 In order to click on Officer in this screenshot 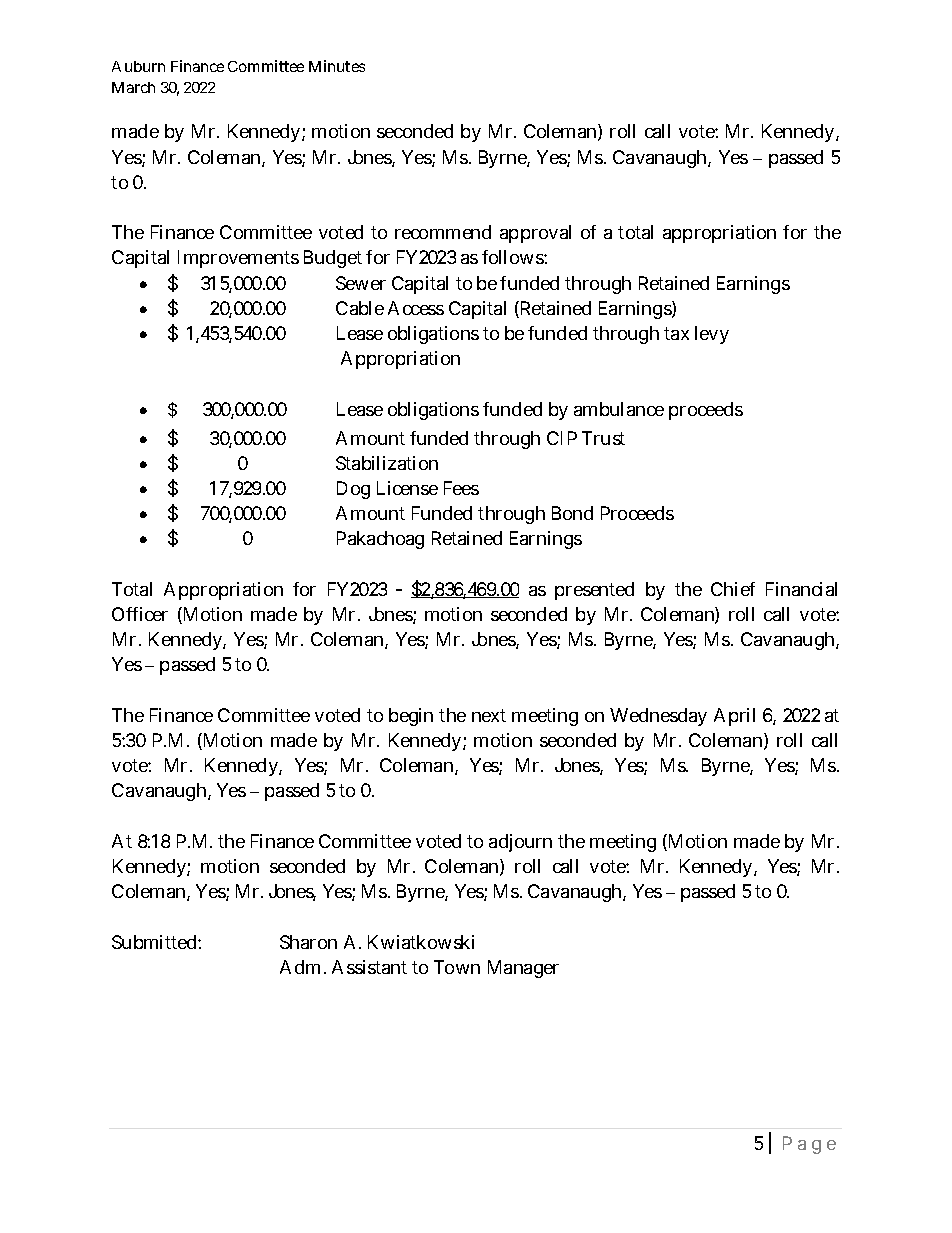, I will do `click(140, 614)`.
